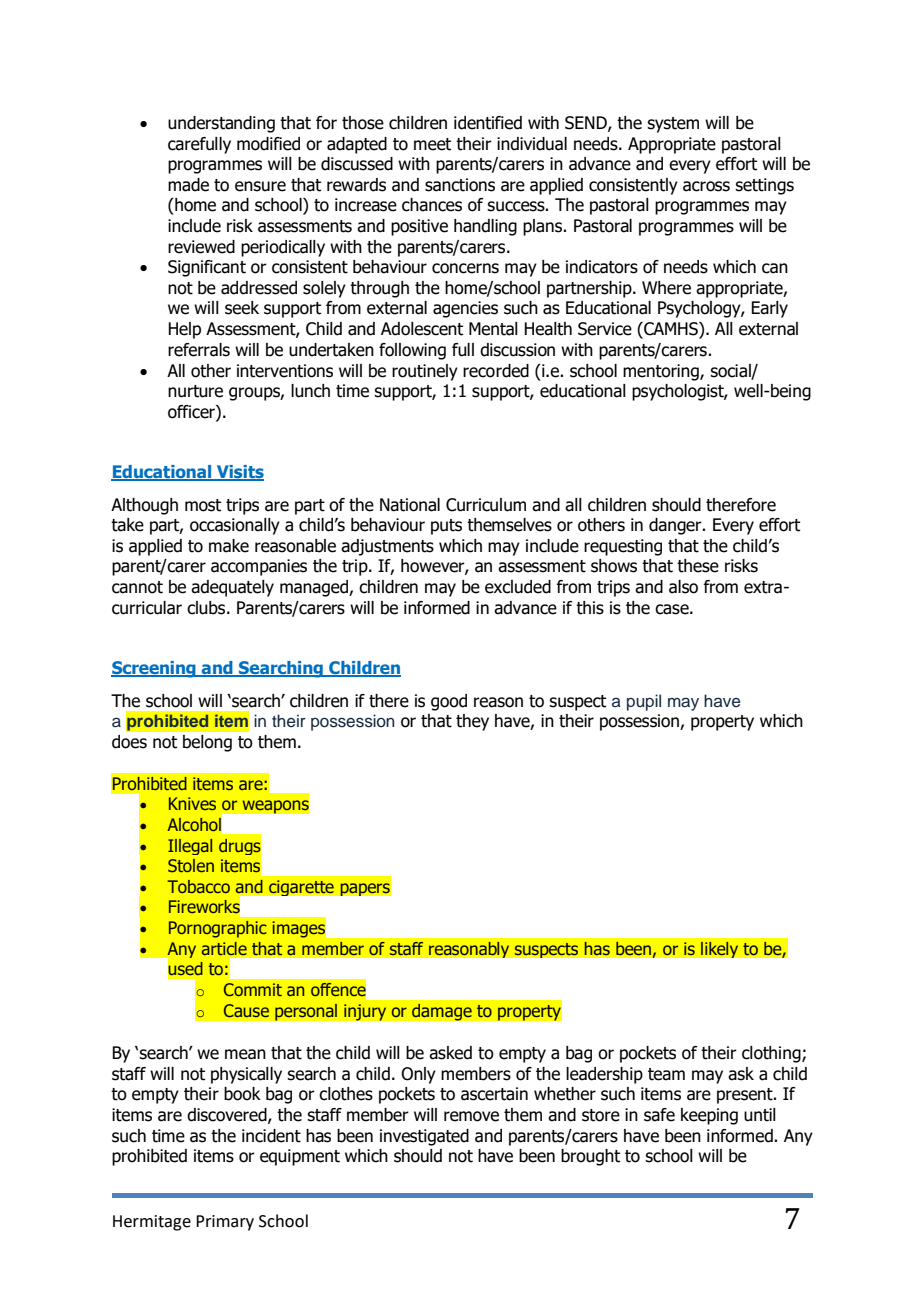 Image resolution: width=924 pixels, height=1308 pixels. I want to click on across, so click(706, 186).
